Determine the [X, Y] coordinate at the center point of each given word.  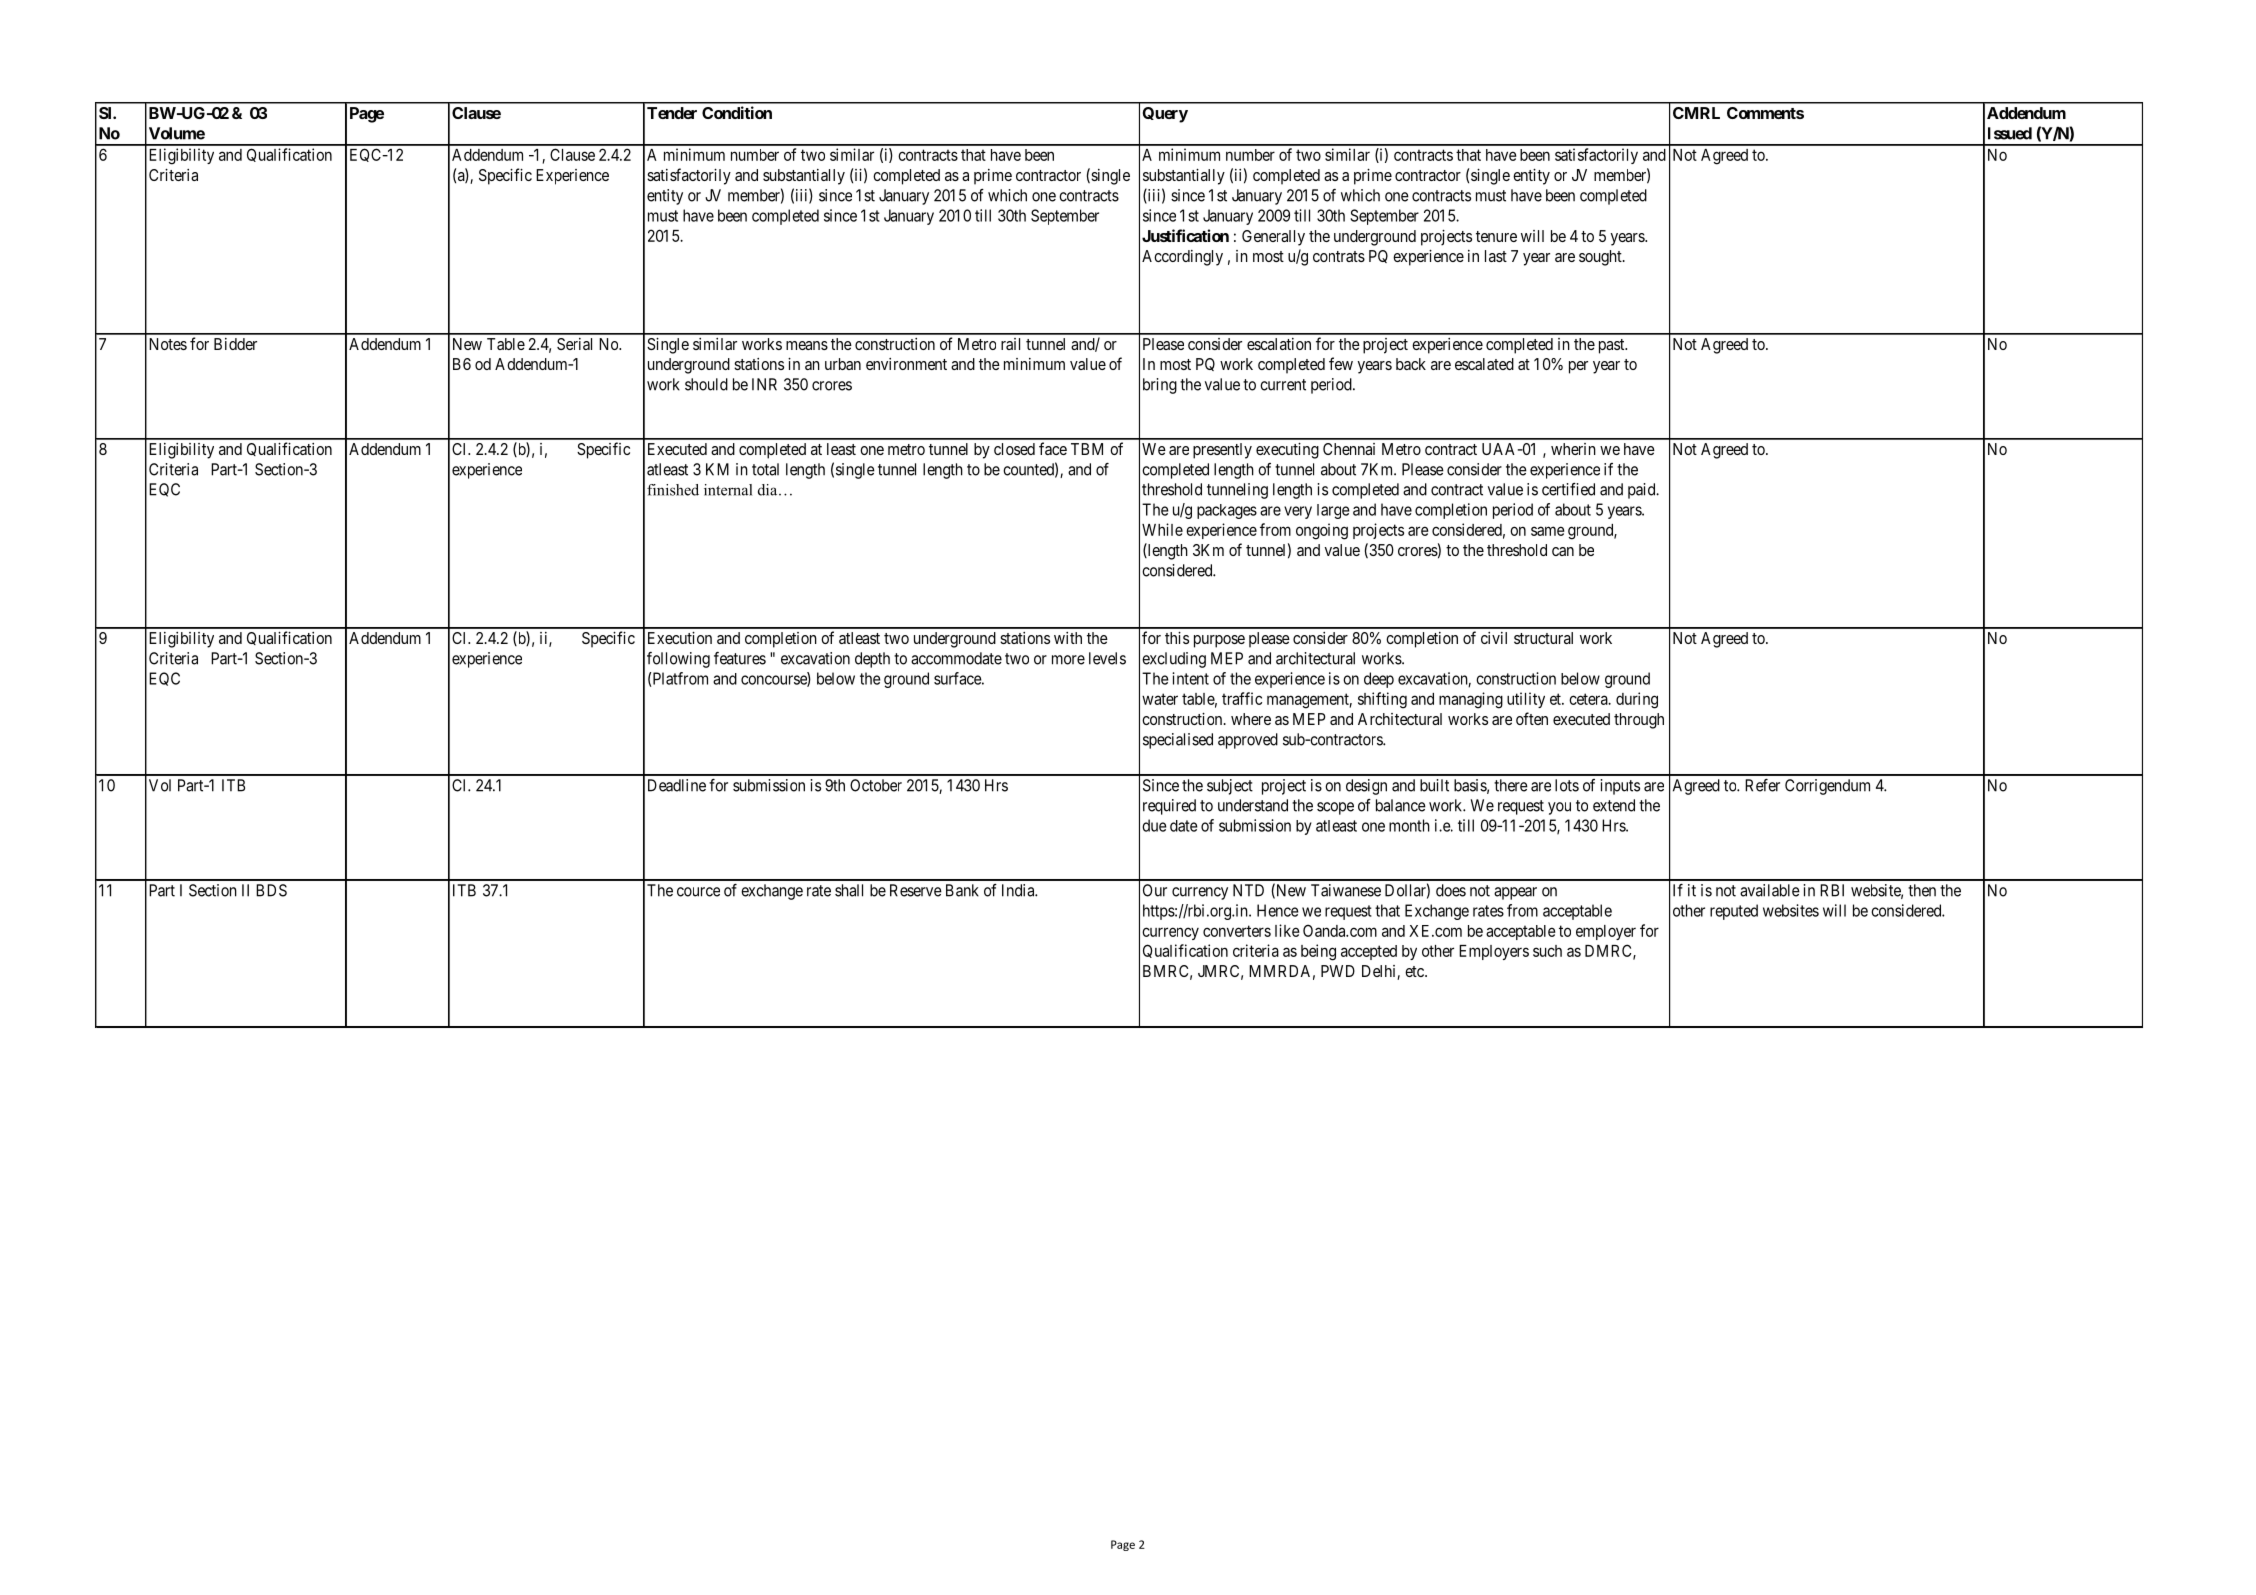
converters [1237, 931]
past [1613, 346]
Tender [672, 113]
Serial [574, 344]
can [1563, 551]
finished [673, 490]
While [1162, 529]
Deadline [677, 785]
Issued [2010, 133]
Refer [1762, 785]
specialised [1178, 741]
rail [1010, 344]
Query [1165, 115]
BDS [271, 890]
